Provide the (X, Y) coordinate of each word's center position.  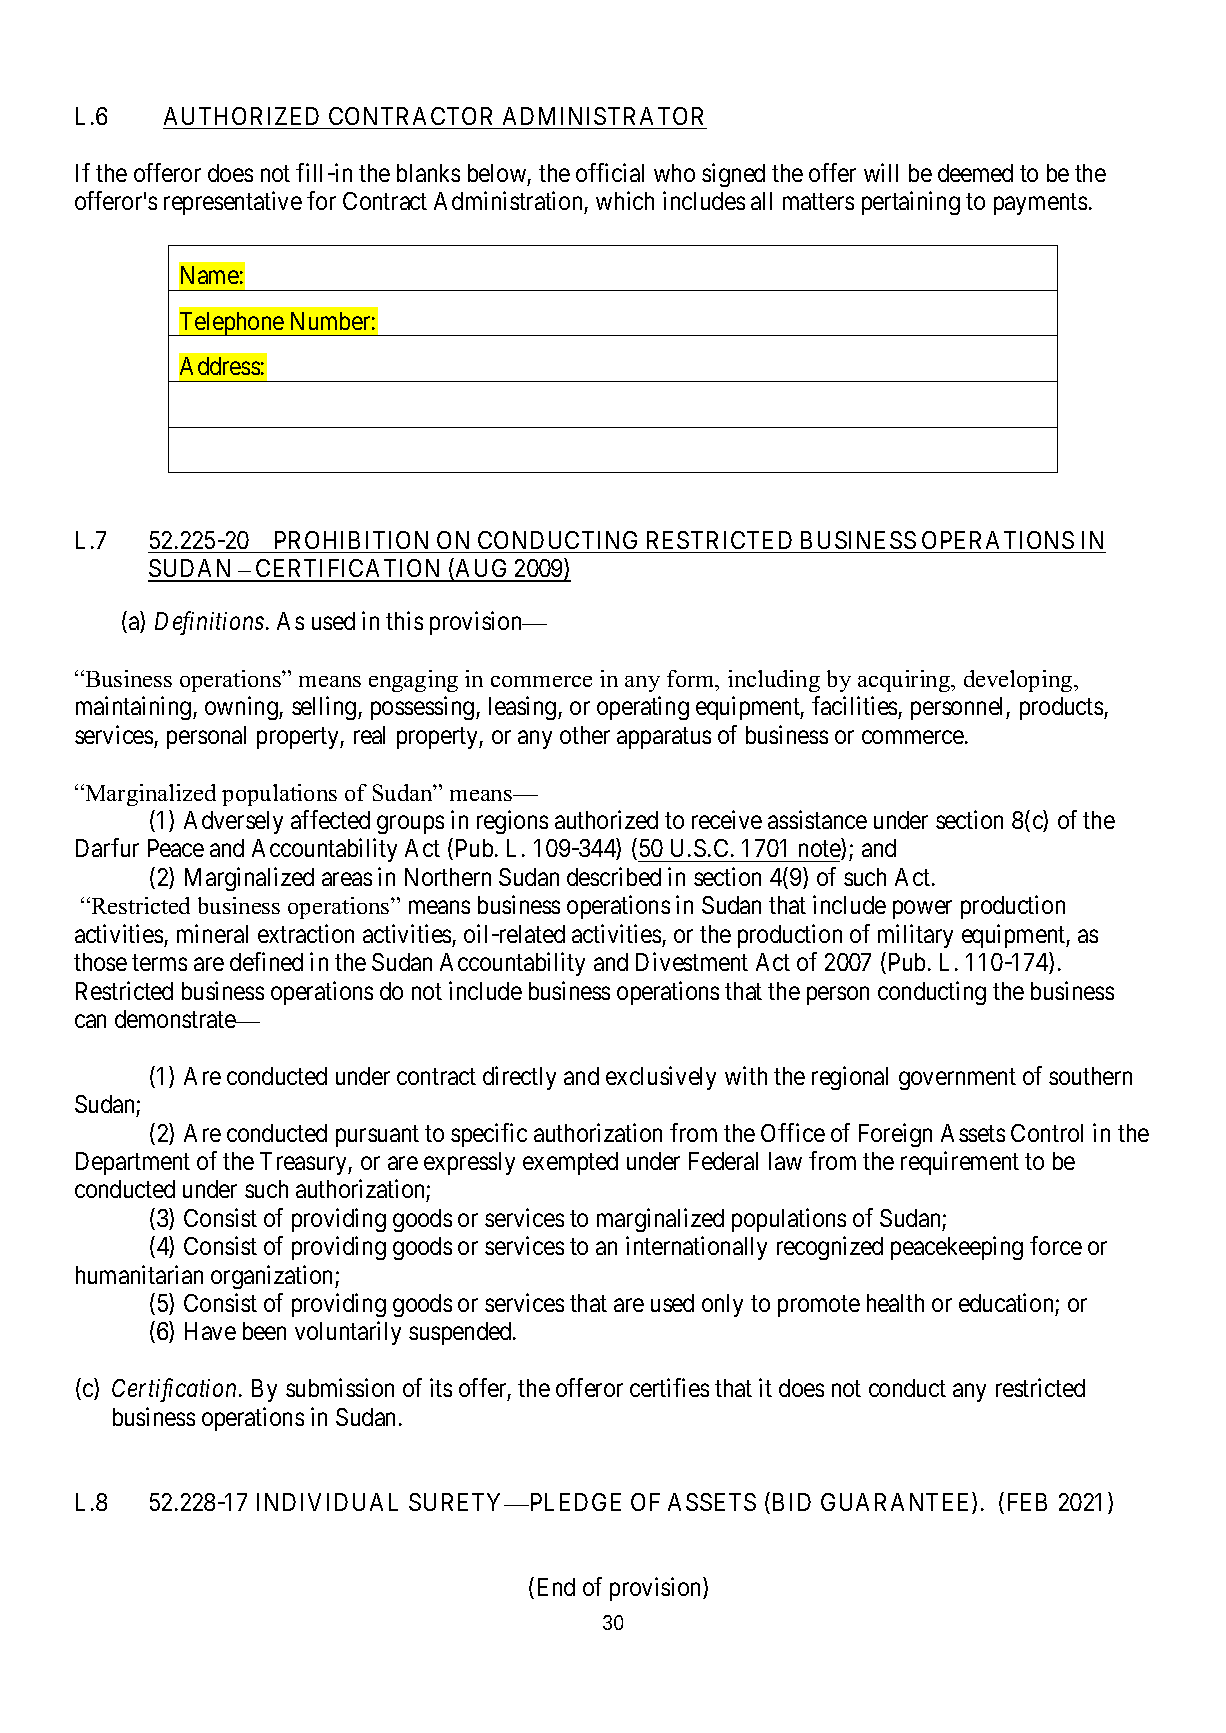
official (610, 172)
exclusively (661, 1078)
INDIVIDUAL (327, 1502)
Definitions (209, 623)
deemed (975, 173)
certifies (669, 1387)
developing (1019, 681)
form (692, 678)
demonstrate (176, 1019)
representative (233, 203)
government (957, 1079)
